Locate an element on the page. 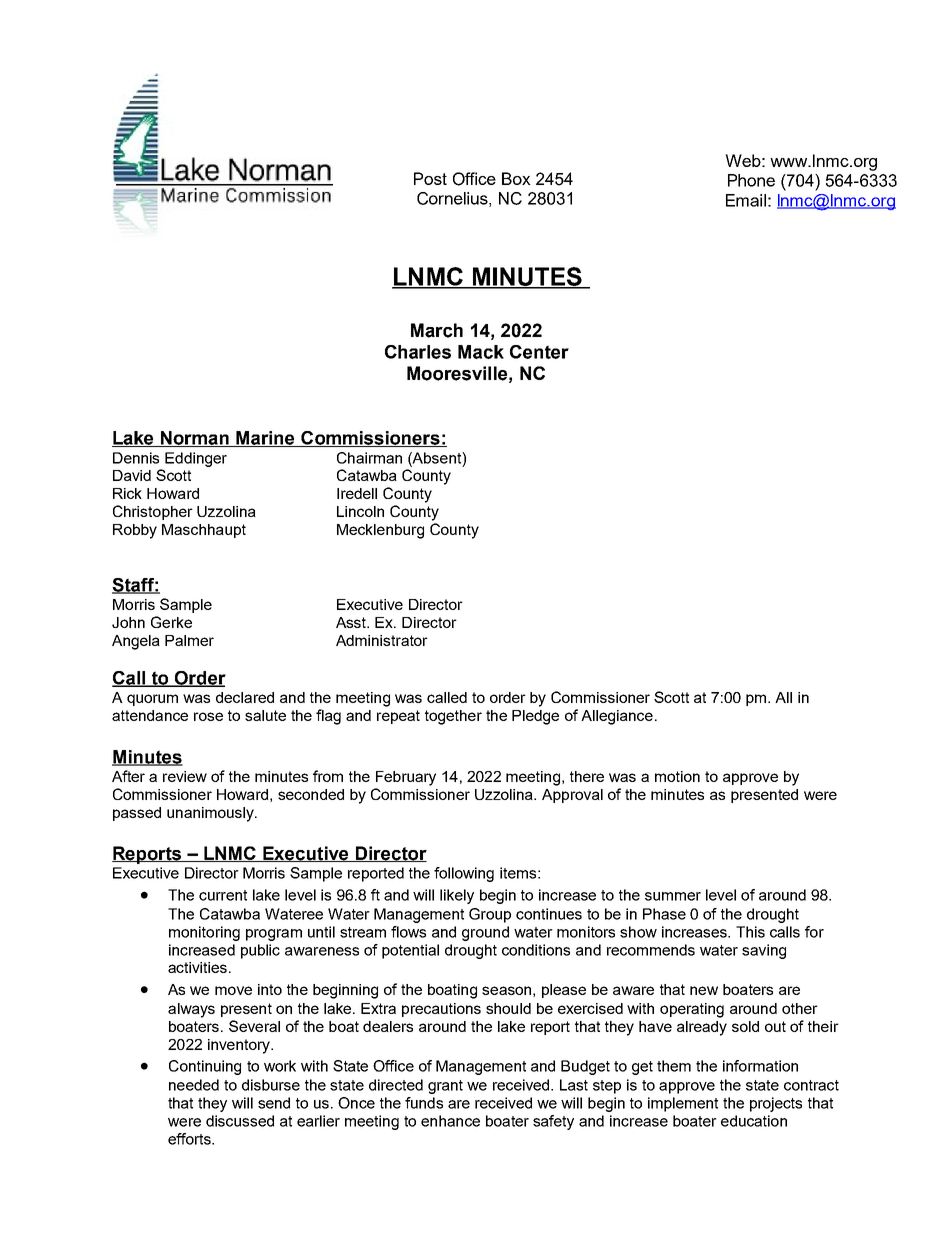  discussed is located at coordinates (240, 1121).
